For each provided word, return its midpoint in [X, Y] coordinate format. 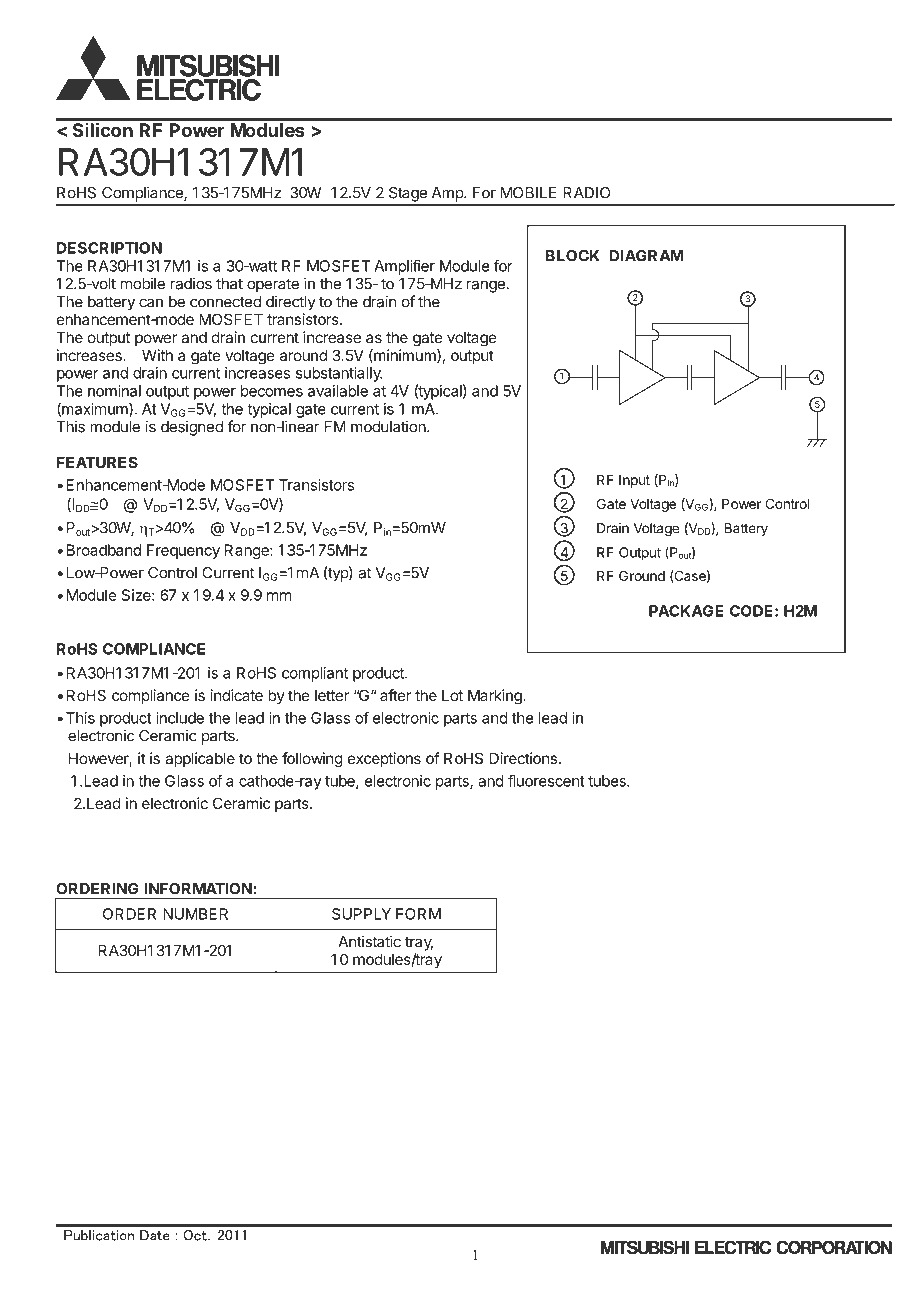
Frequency [183, 551]
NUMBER [195, 914]
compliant [315, 674]
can [151, 303]
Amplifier [404, 267]
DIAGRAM [646, 256]
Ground [642, 575]
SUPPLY [361, 914]
